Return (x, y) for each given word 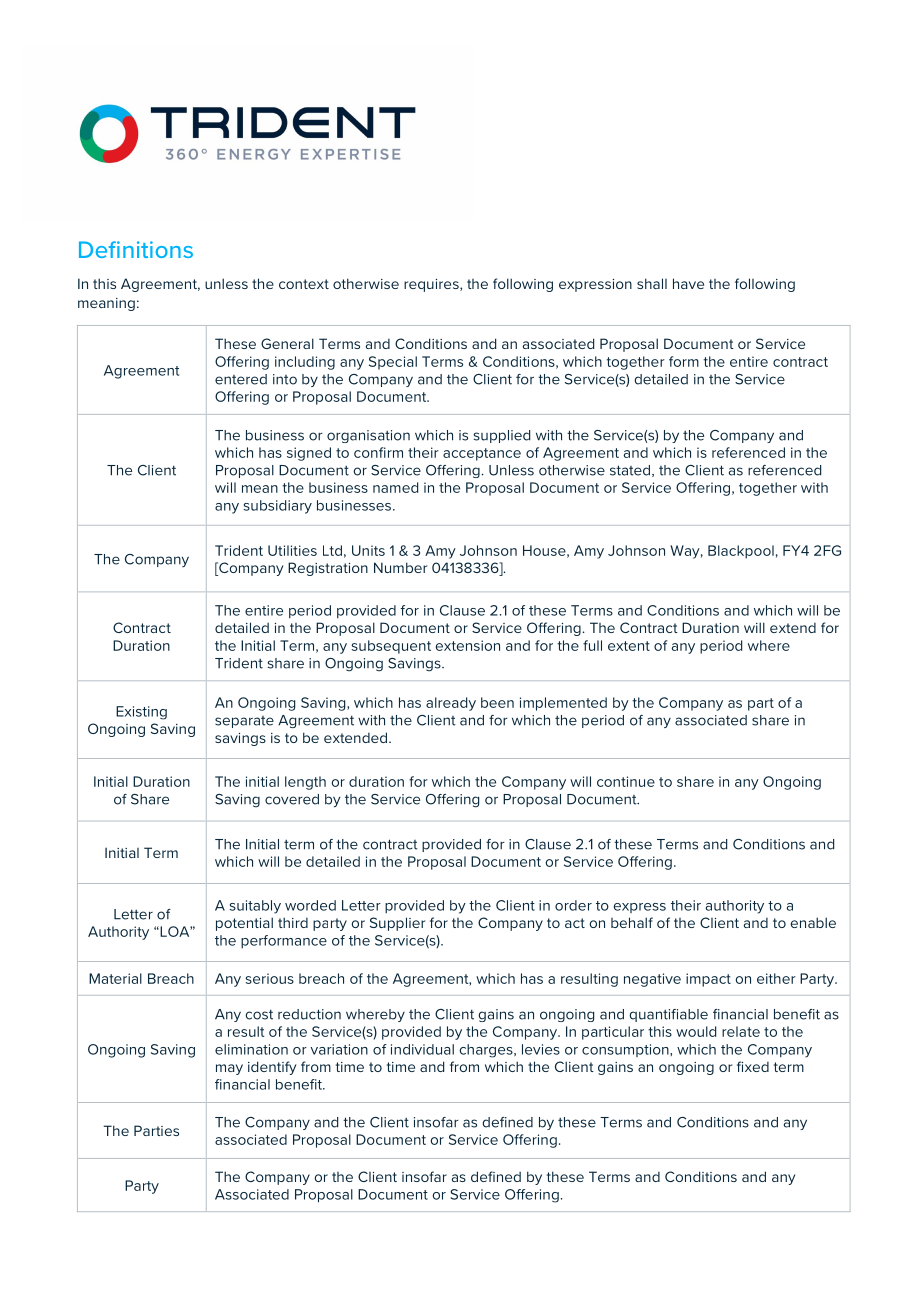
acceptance (482, 454)
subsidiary (277, 507)
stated (631, 471)
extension (468, 645)
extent (629, 646)
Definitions (136, 249)
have (688, 283)
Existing (141, 713)
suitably (255, 907)
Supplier (397, 924)
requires (432, 285)
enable (813, 922)
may (229, 1069)
